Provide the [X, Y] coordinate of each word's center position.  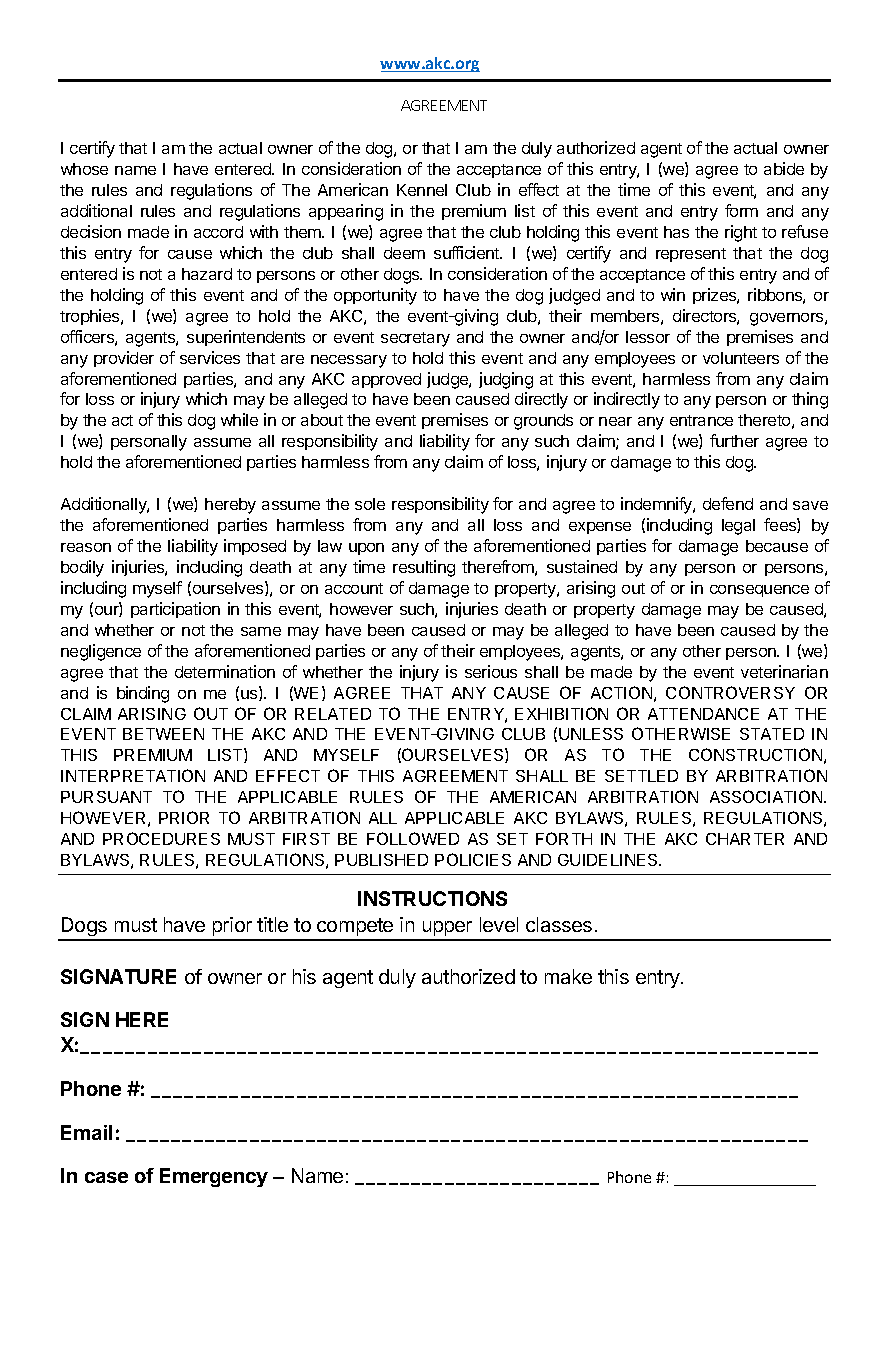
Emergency [214, 1177]
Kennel [422, 190]
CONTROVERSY [730, 692]
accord [218, 232]
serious [491, 671]
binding [143, 694]
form [741, 210]
